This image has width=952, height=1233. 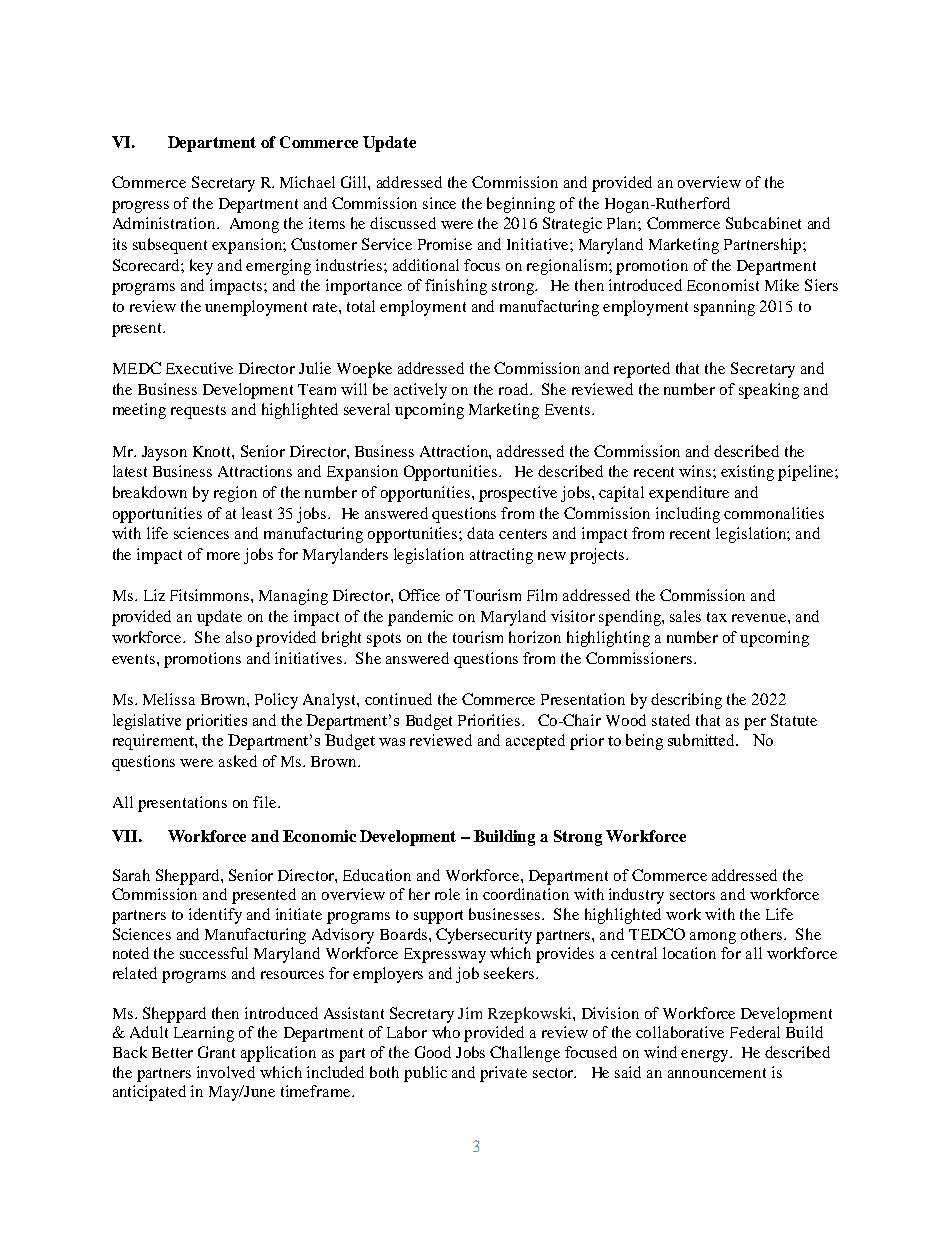 I want to click on since, so click(x=439, y=203).
